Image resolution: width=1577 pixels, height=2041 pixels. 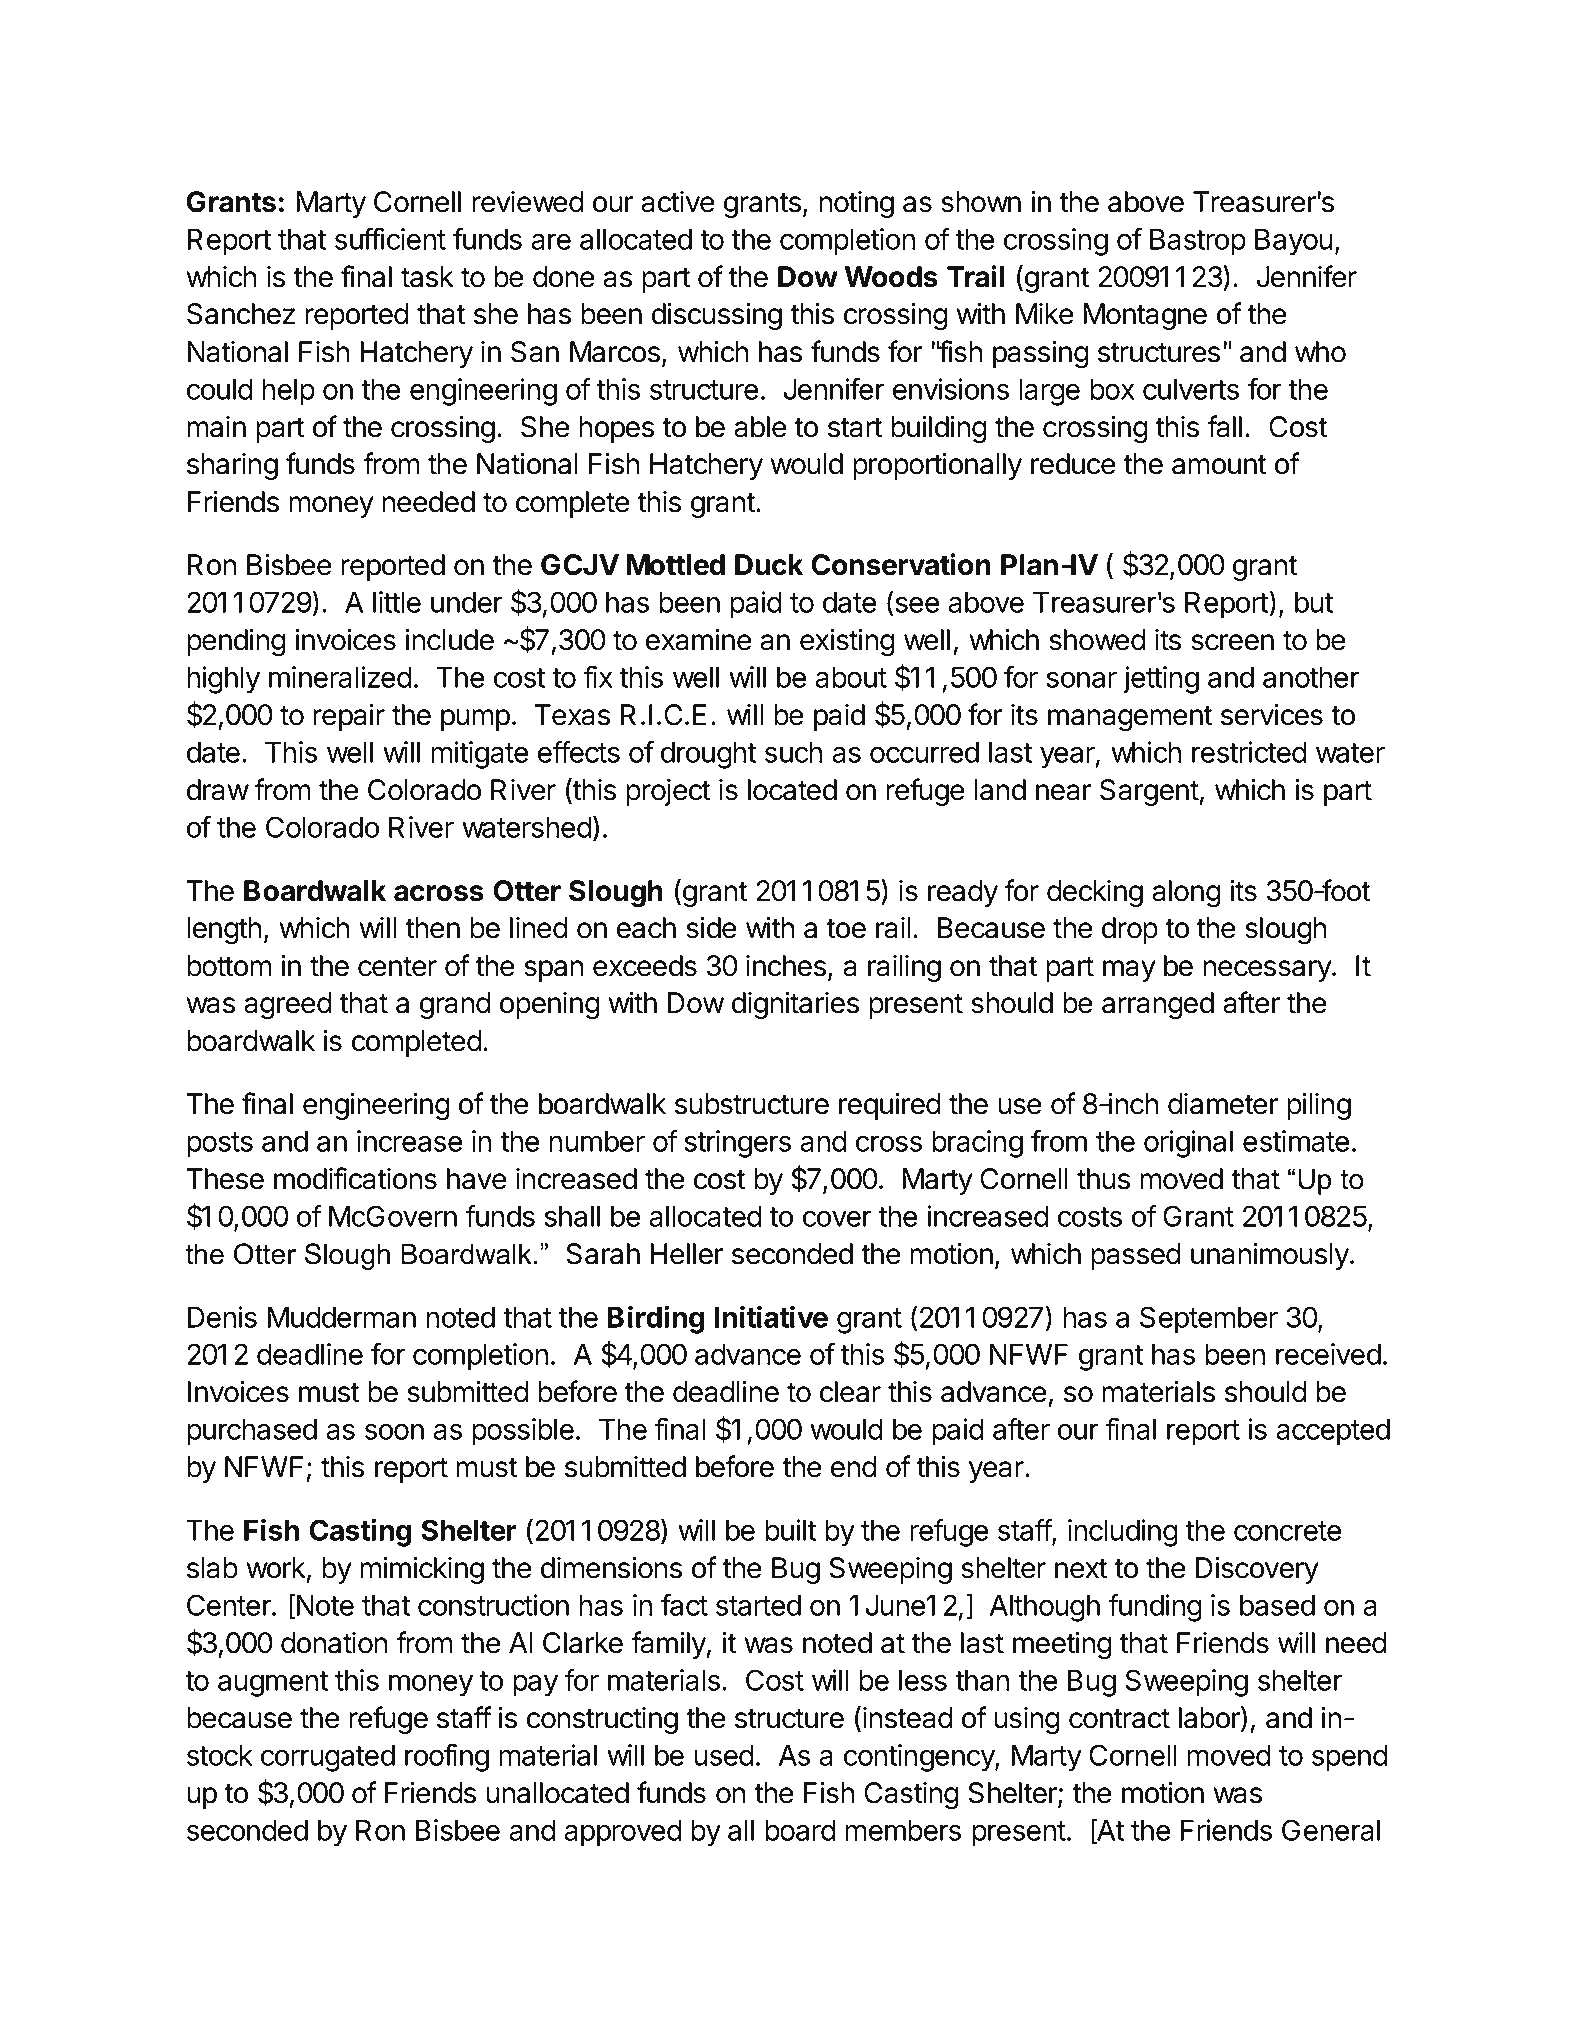 What do you see at coordinates (1210, 1718) in the screenshot?
I see `labor` at bounding box center [1210, 1718].
